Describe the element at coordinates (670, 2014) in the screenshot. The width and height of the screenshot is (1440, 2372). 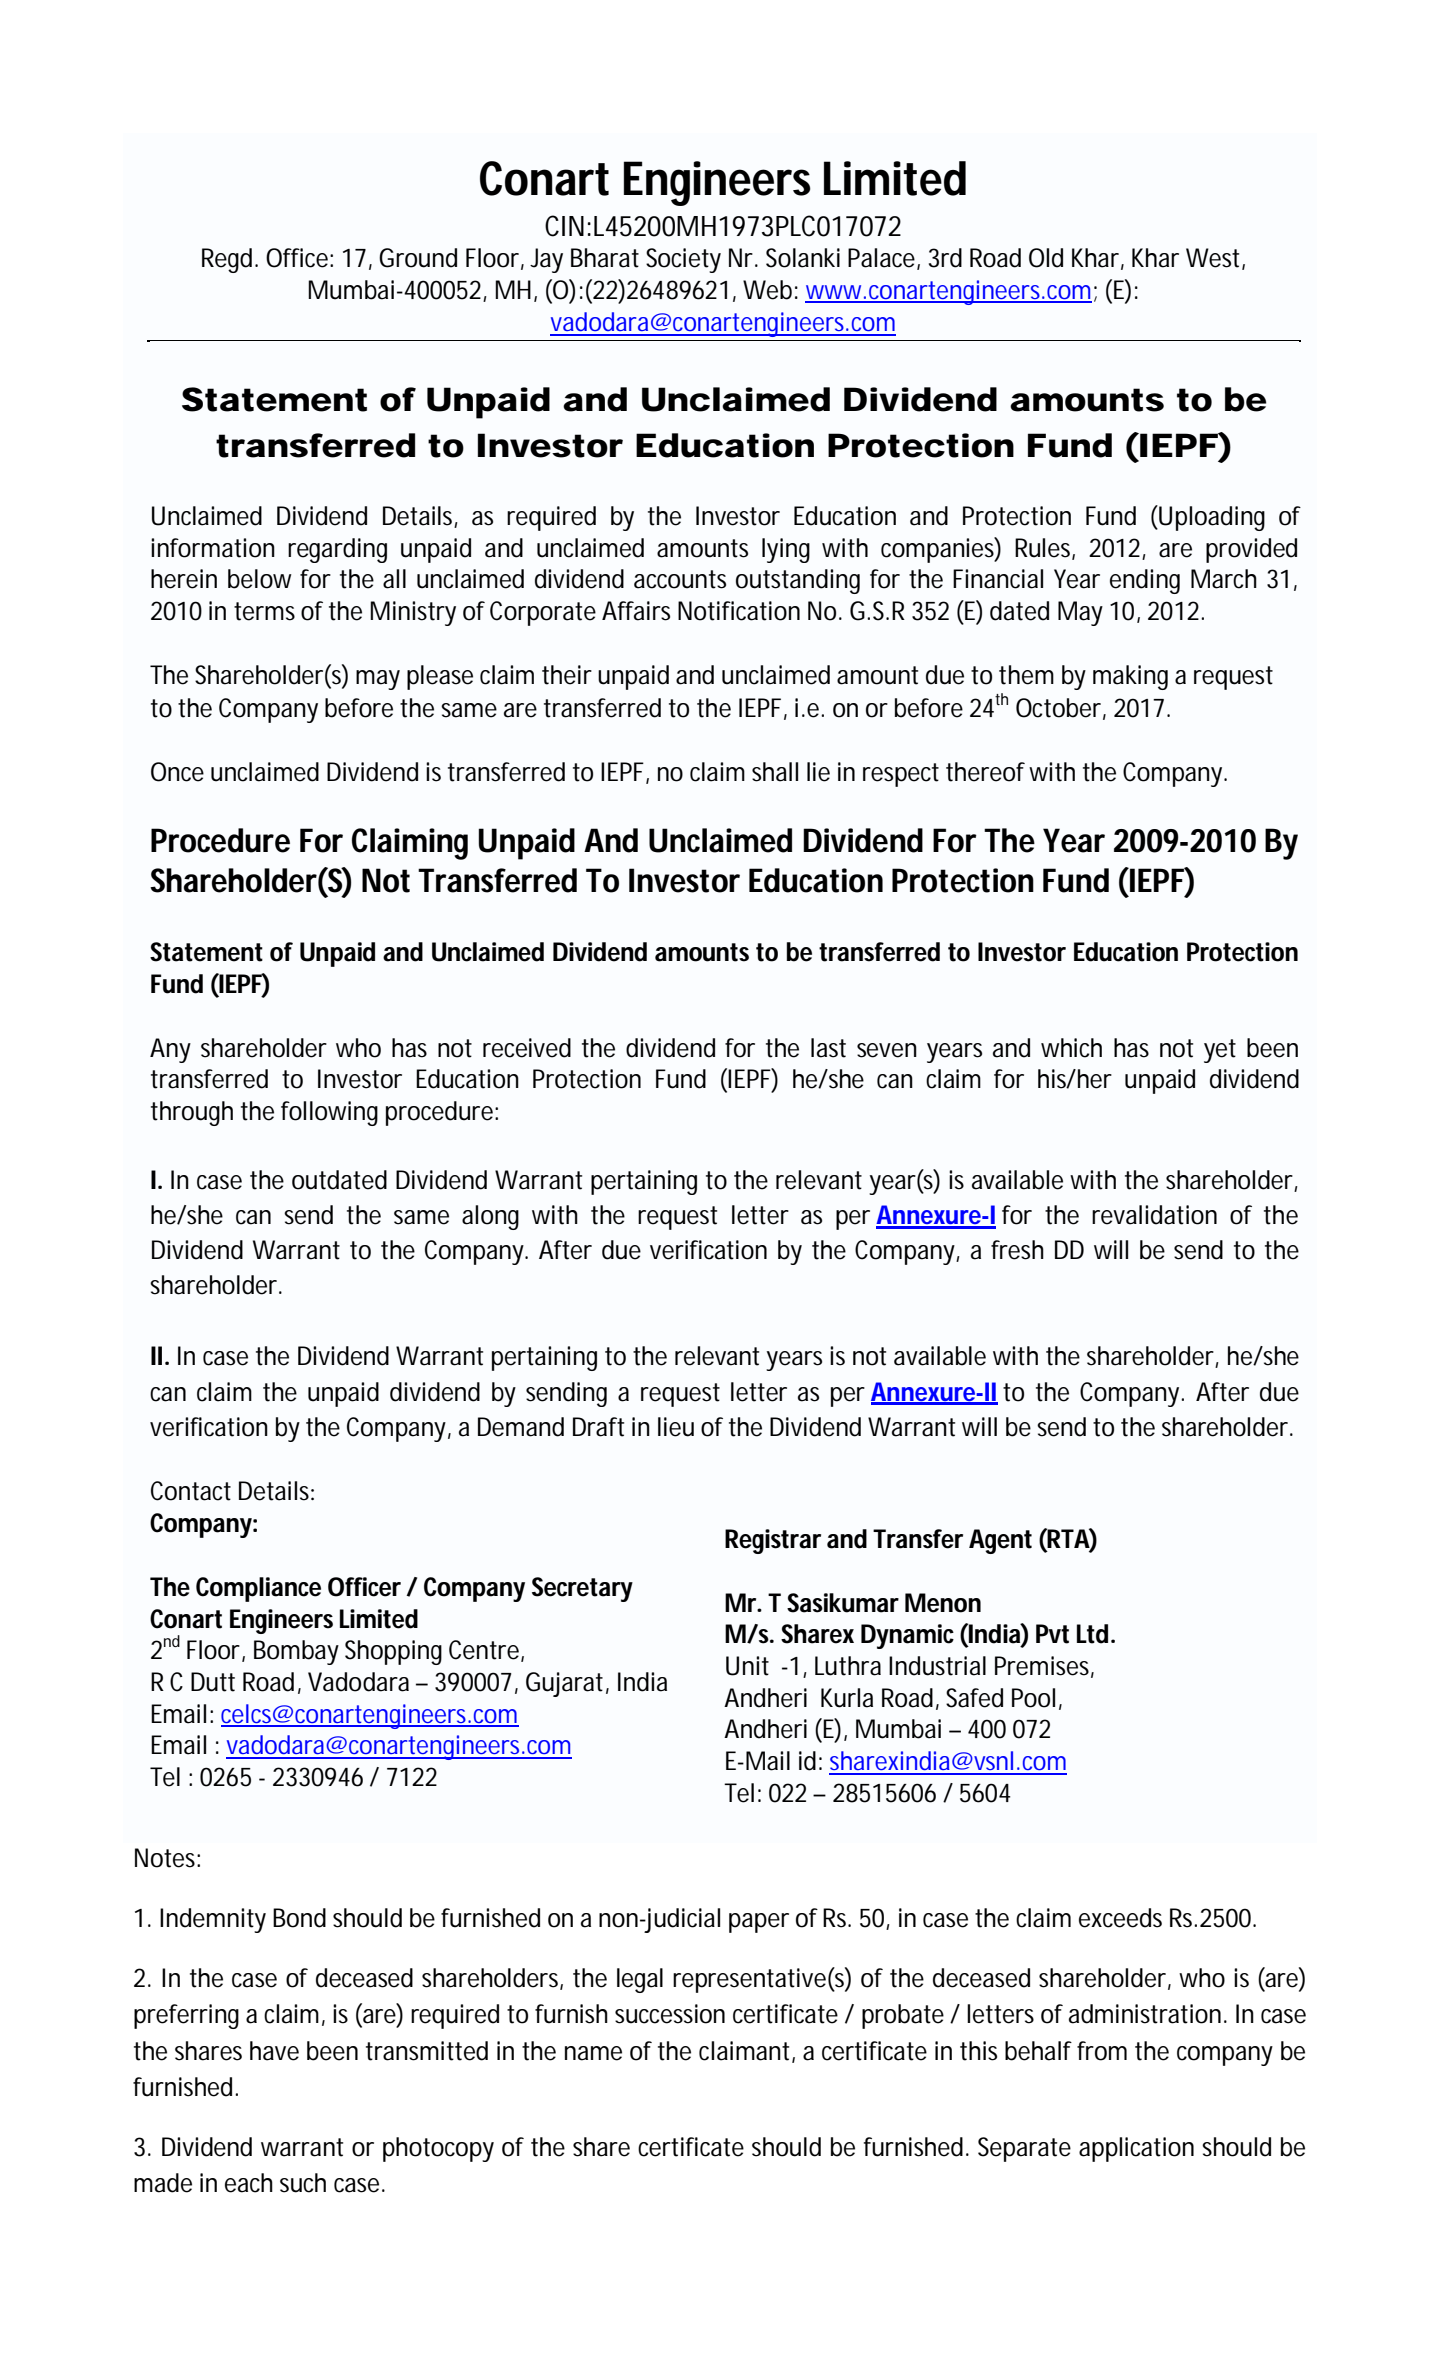
I see `succession` at that location.
